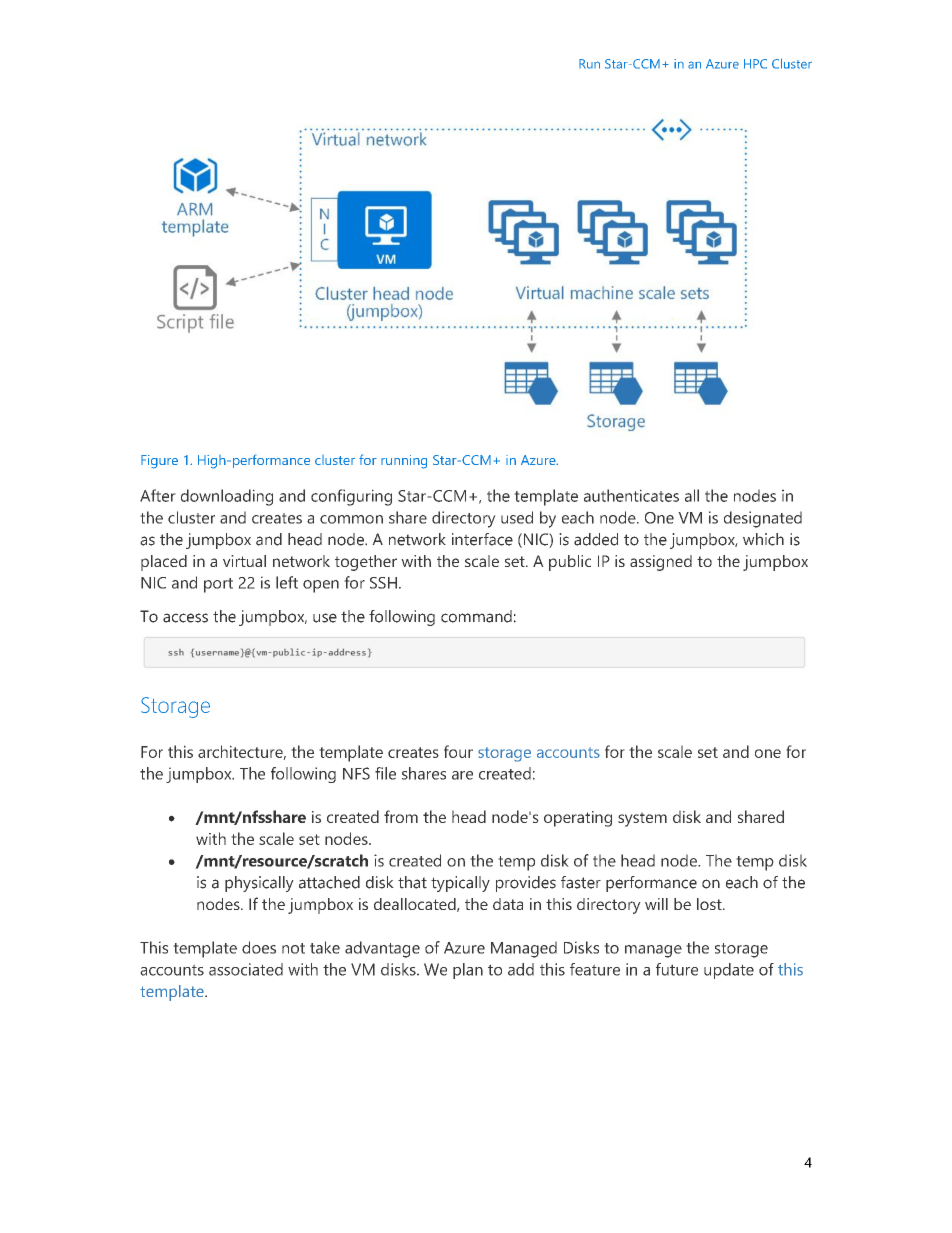  I want to click on HPC, so click(755, 64).
